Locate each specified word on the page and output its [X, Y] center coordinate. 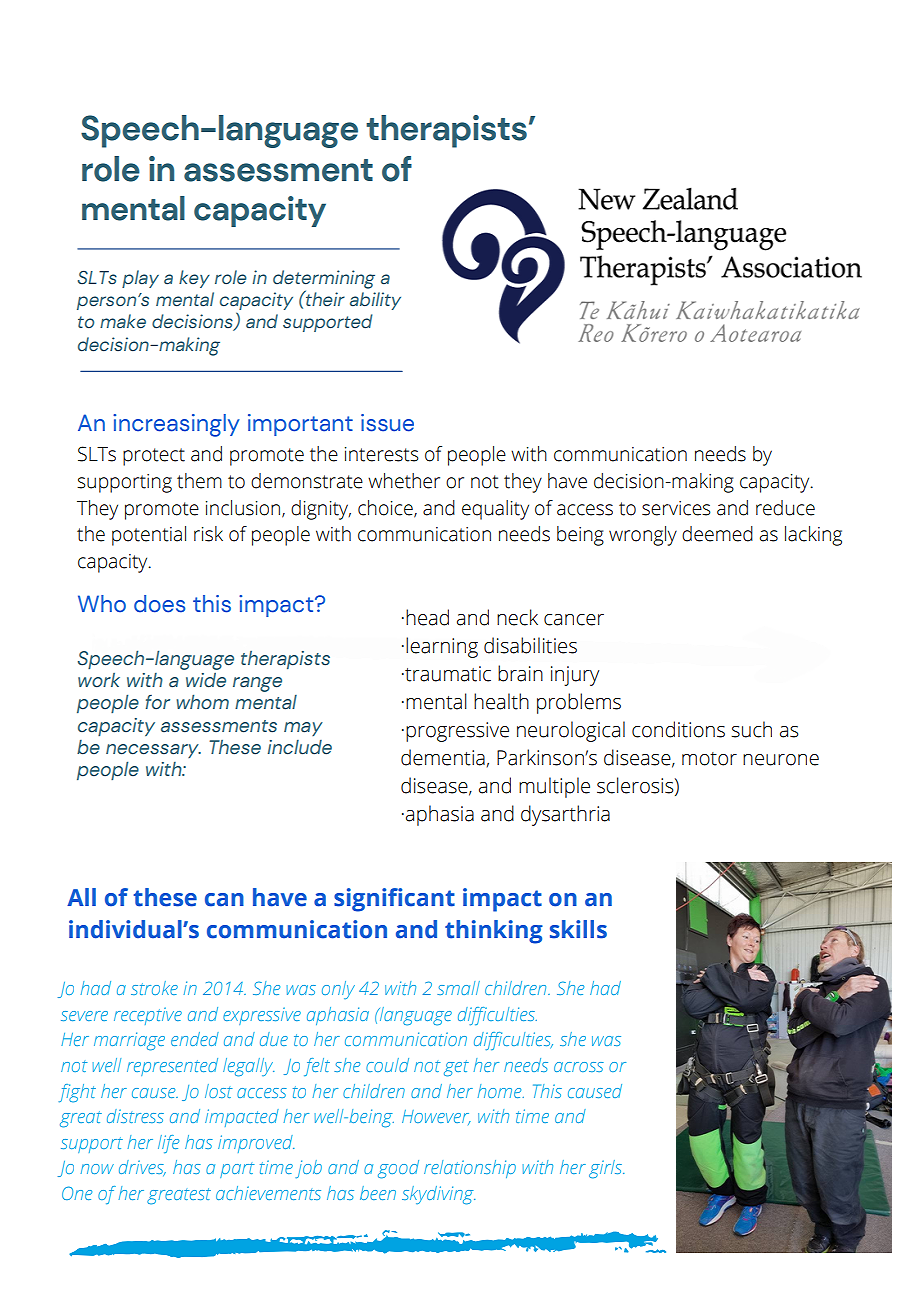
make [123, 321]
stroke [154, 988]
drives [142, 1168]
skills [578, 929]
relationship [470, 1169]
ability [375, 301]
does [159, 604]
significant [394, 900]
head [427, 617]
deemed [717, 534]
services [676, 508]
